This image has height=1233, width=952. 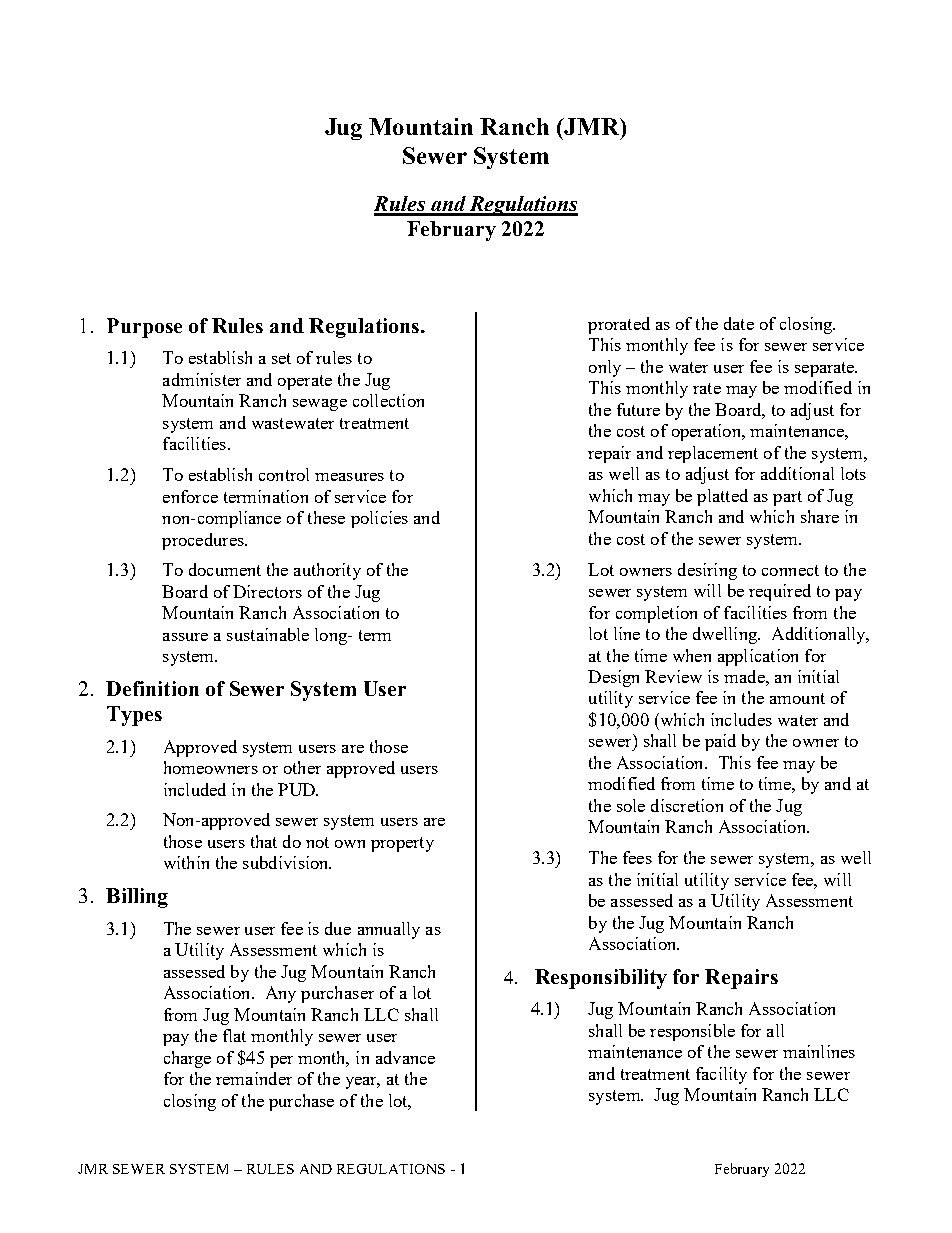 What do you see at coordinates (186, 862) in the image?
I see `within` at bounding box center [186, 862].
